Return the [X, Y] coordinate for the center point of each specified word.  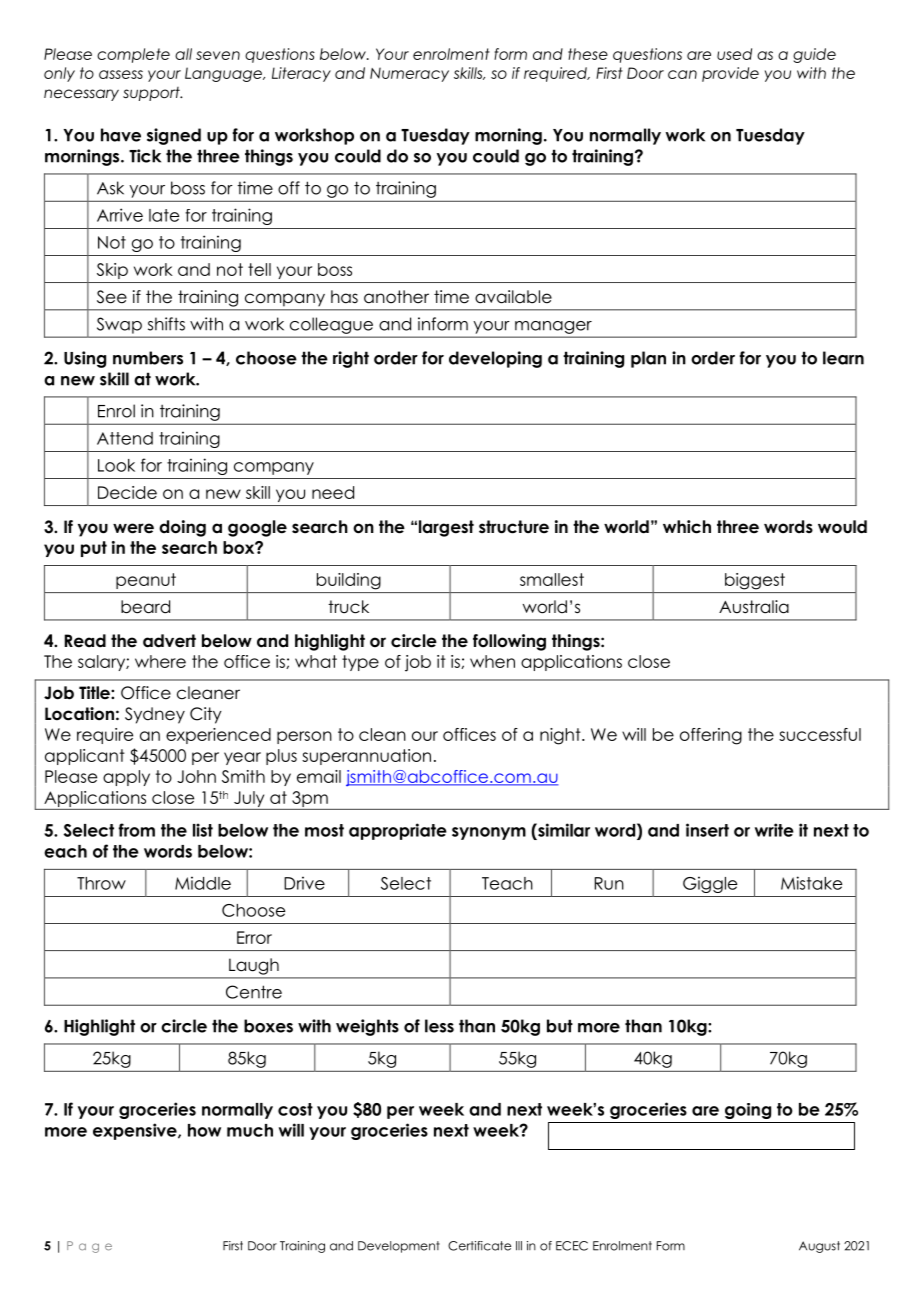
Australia [754, 607]
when [492, 661]
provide [730, 74]
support [152, 94]
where [160, 661]
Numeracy [409, 74]
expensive [136, 1131]
